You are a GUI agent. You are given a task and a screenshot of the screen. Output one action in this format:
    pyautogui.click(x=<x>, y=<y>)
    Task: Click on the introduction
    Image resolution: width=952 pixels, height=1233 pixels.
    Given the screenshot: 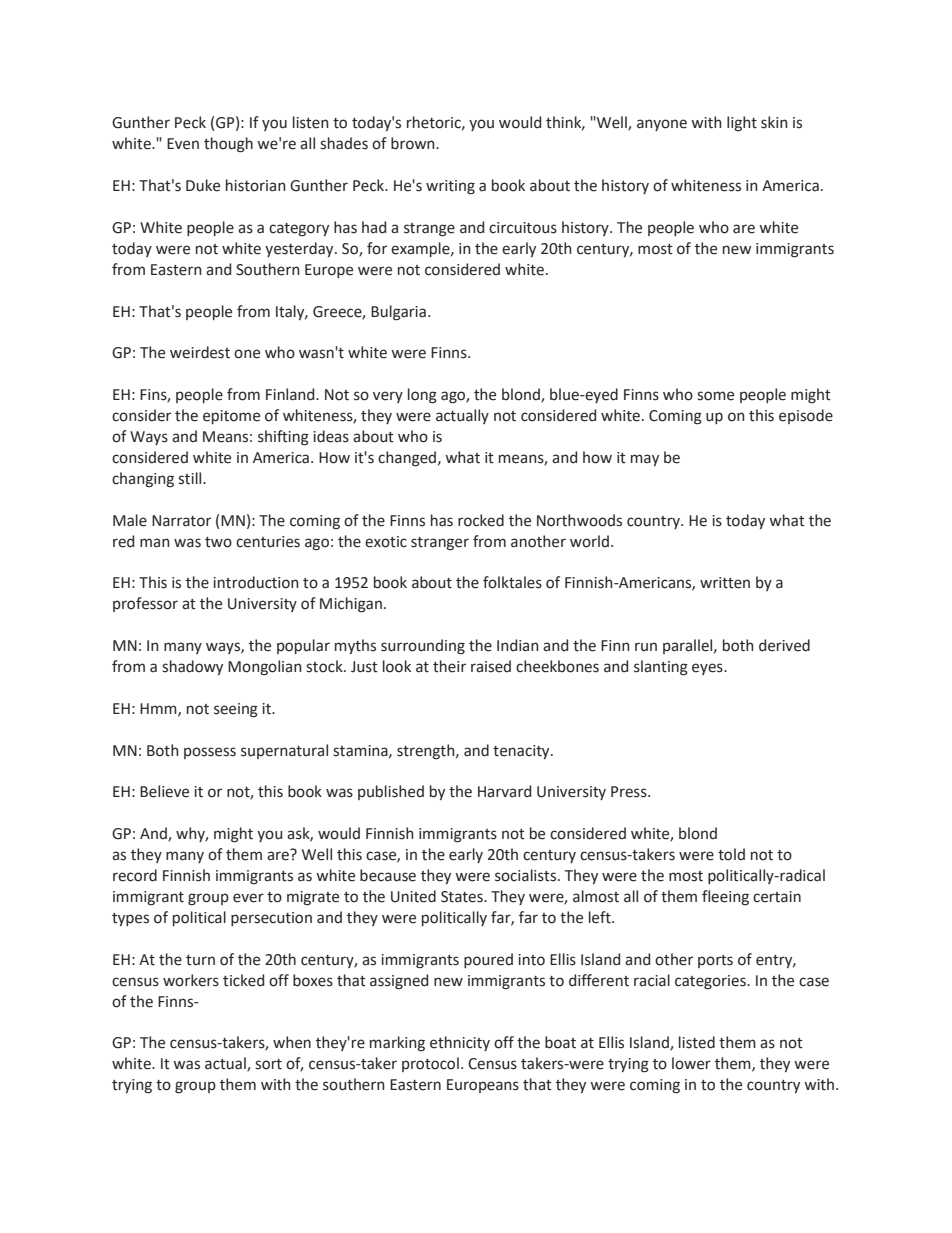 What is the action you would take?
    pyautogui.click(x=256, y=582)
